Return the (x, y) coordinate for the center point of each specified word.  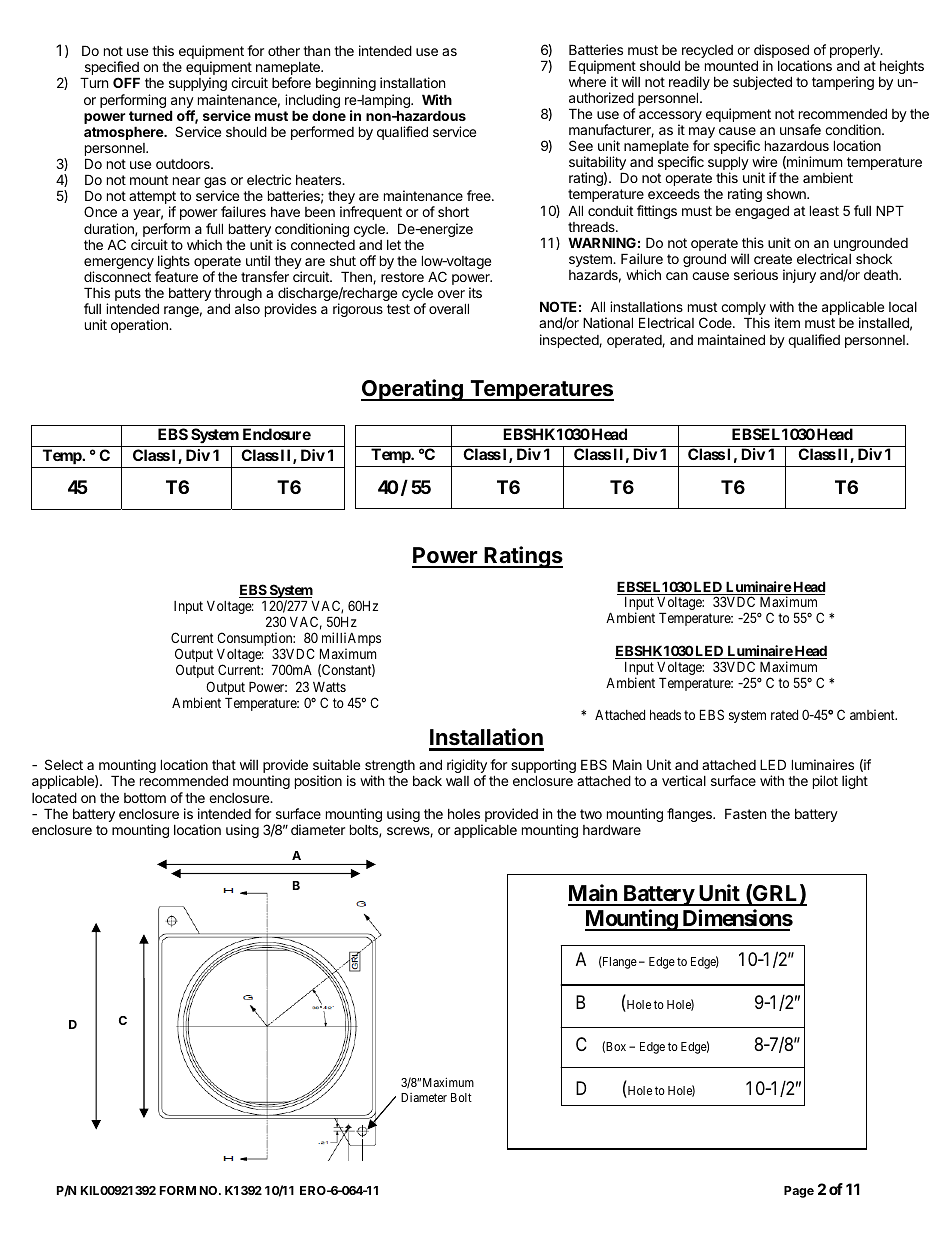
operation (140, 326)
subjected (762, 83)
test (398, 309)
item (787, 322)
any (183, 104)
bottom (145, 798)
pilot (825, 782)
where (587, 82)
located (54, 797)
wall (457, 781)
